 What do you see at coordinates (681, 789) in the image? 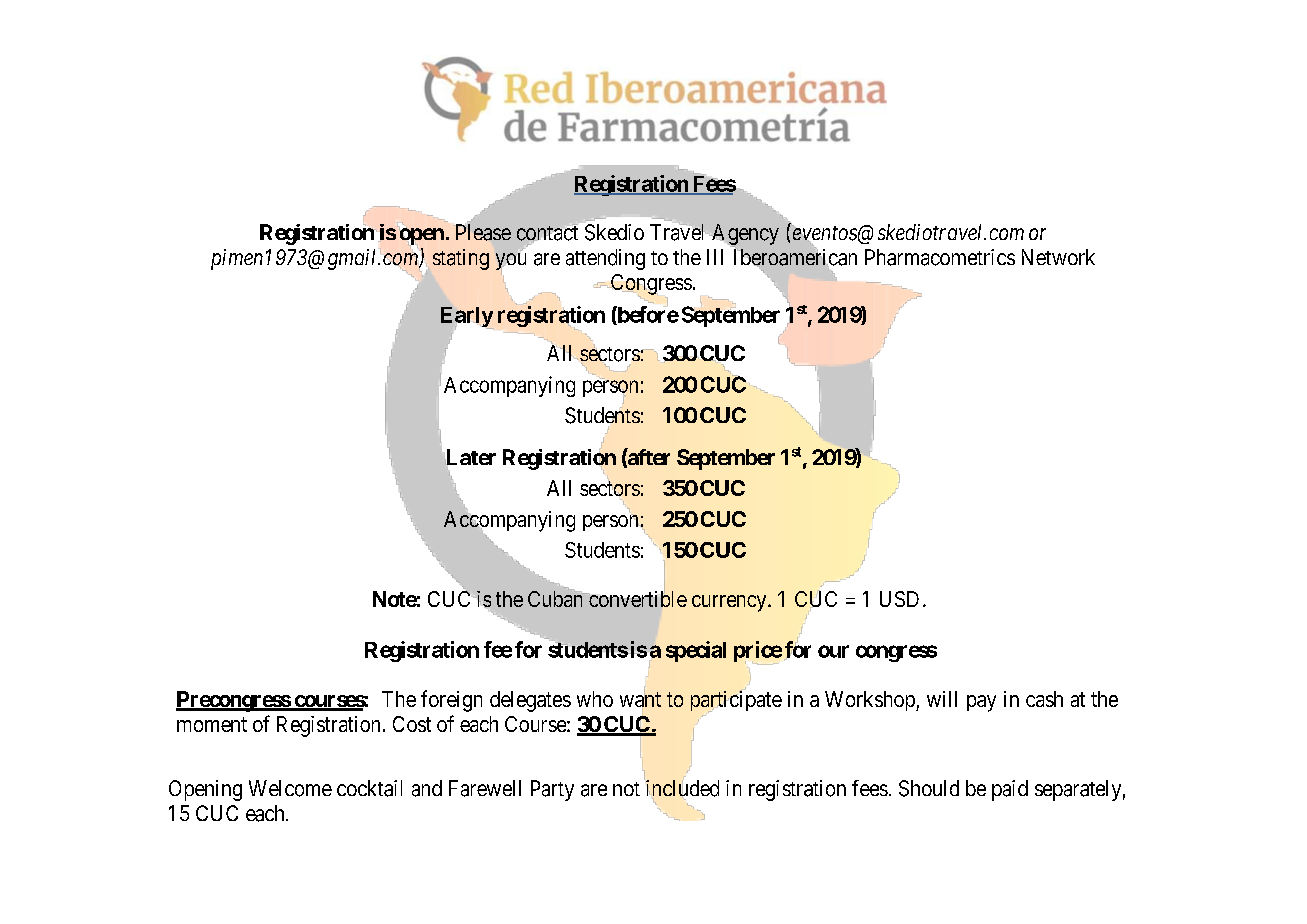
I see `included` at bounding box center [681, 789].
